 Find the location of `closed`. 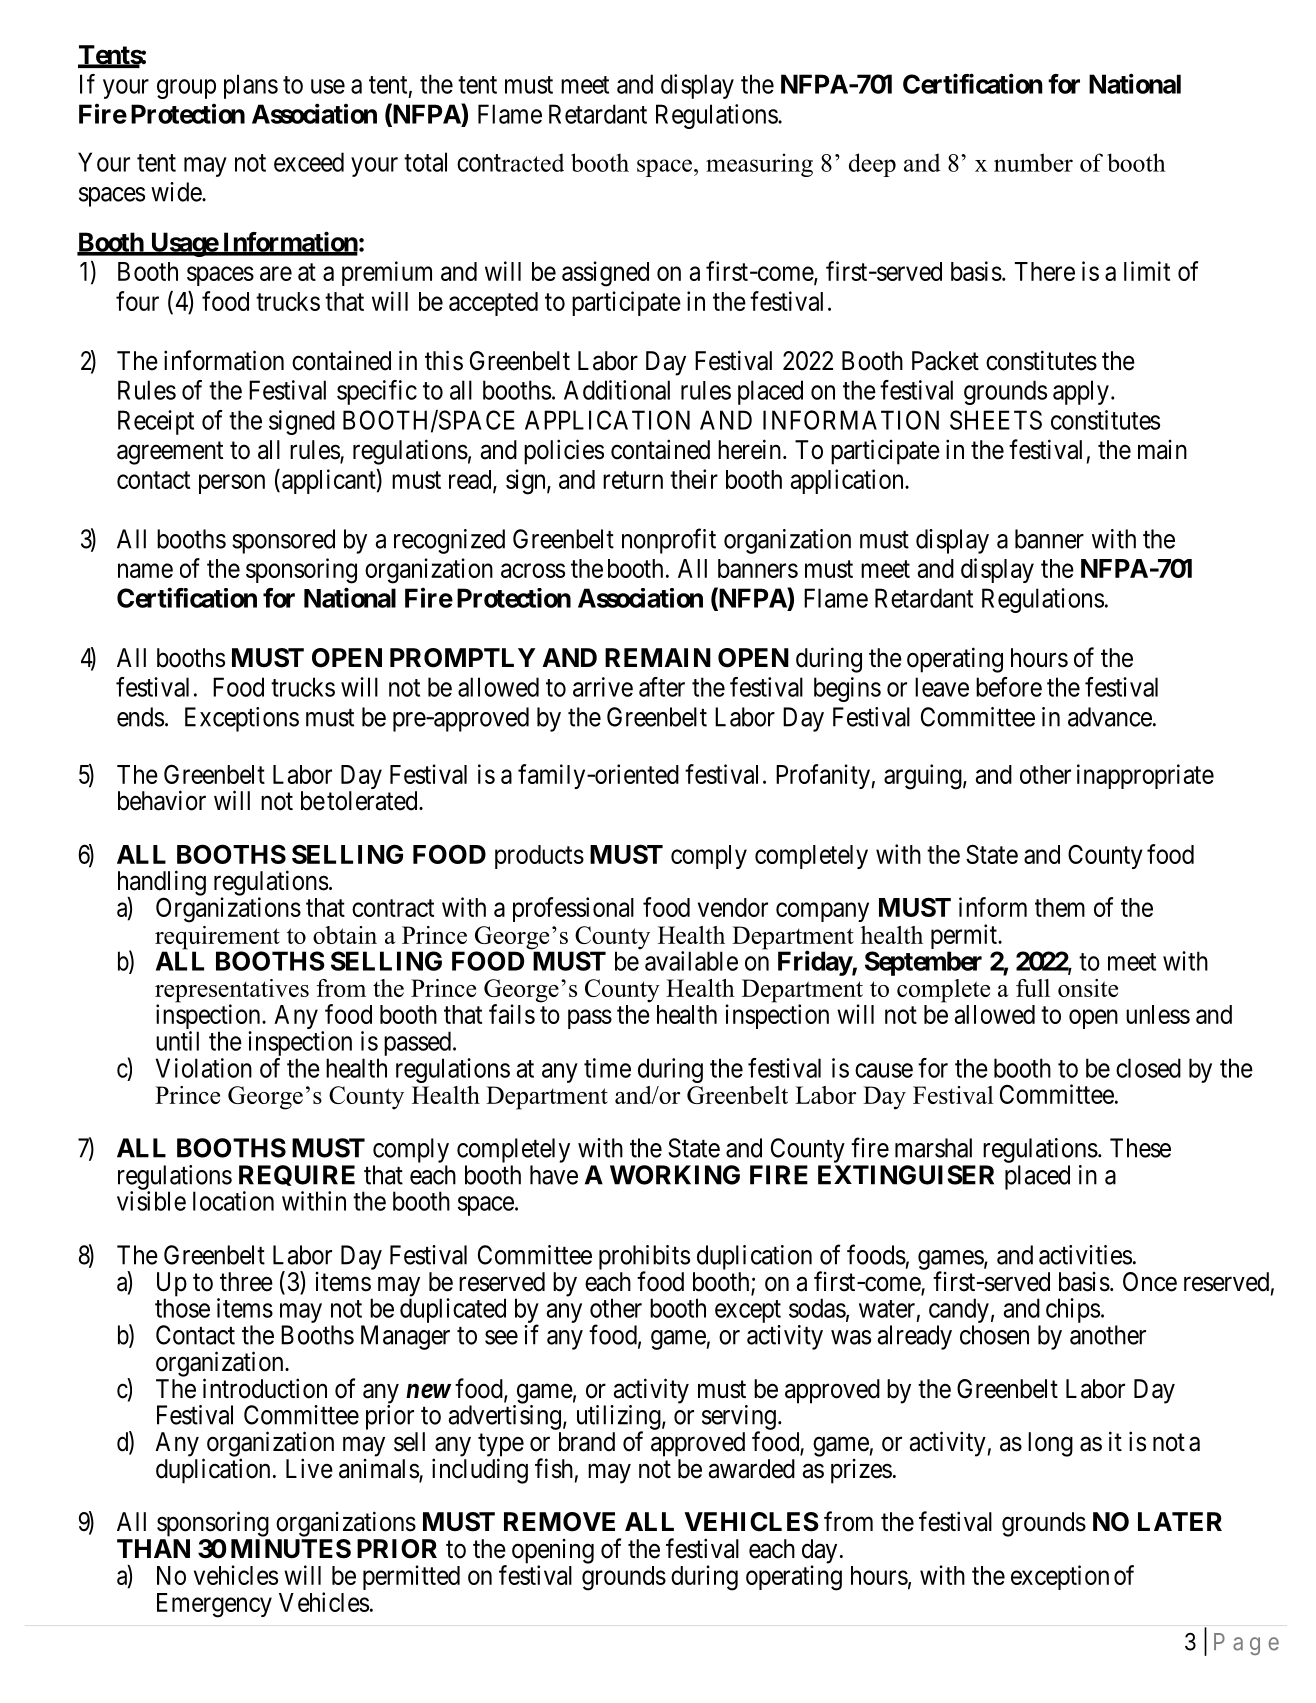

closed is located at coordinates (1148, 1068).
